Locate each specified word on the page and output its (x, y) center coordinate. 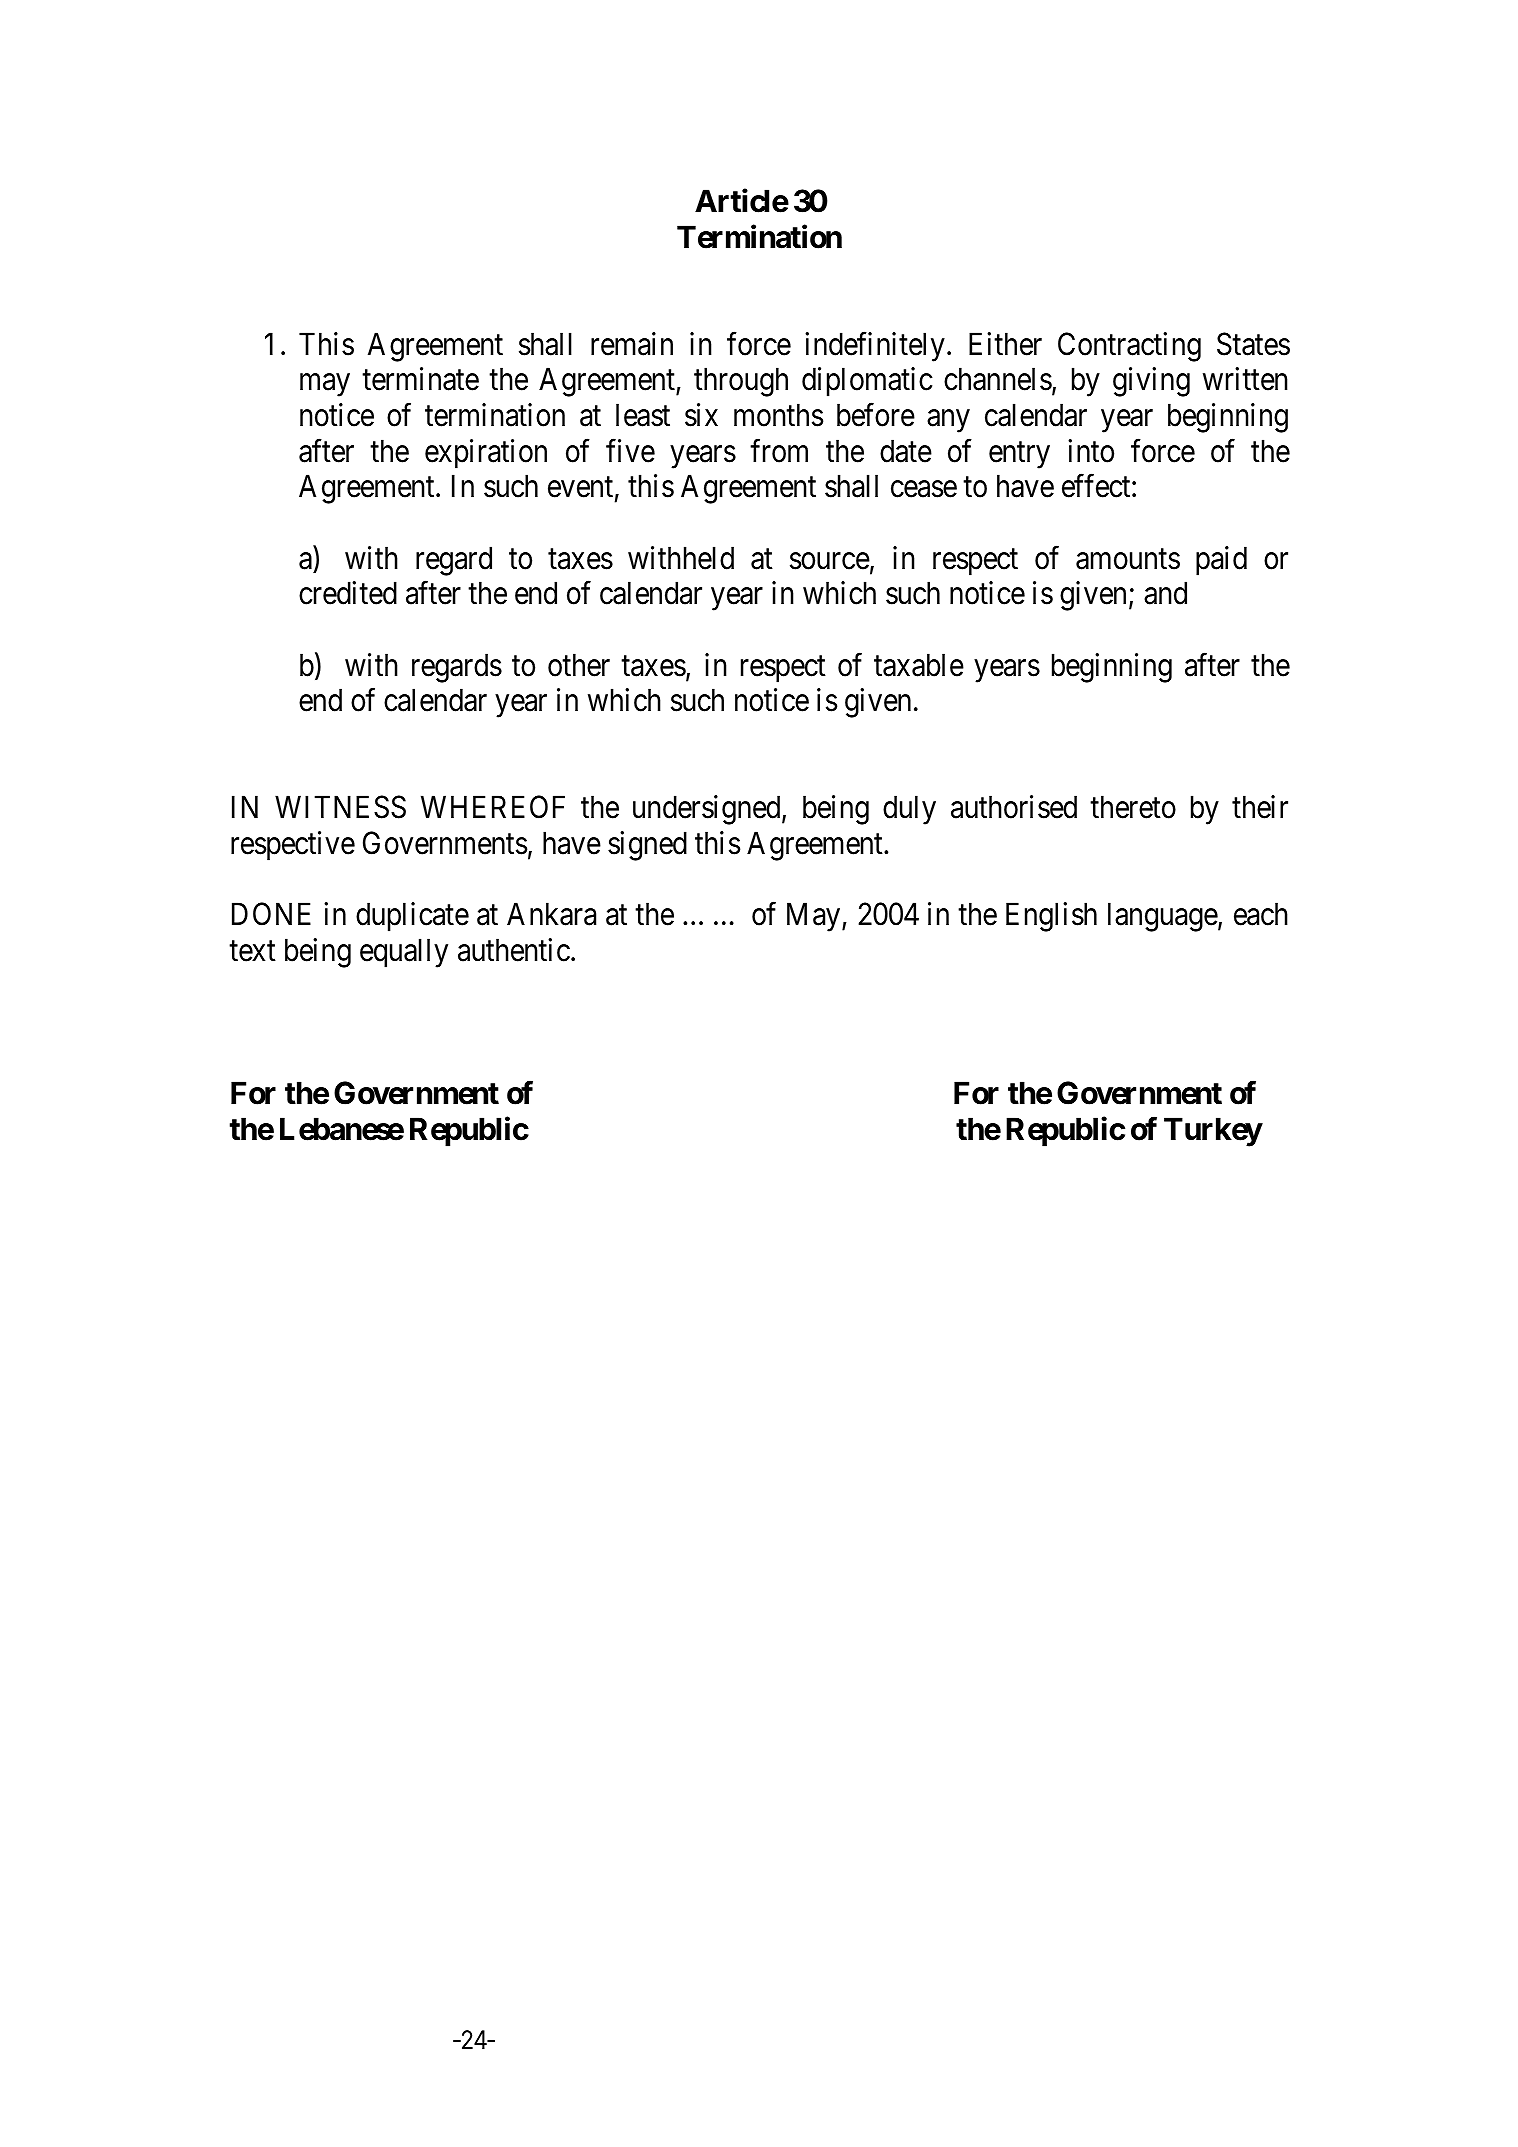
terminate (420, 379)
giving (1151, 382)
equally (404, 953)
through (741, 382)
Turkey (1213, 1132)
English (1051, 917)
